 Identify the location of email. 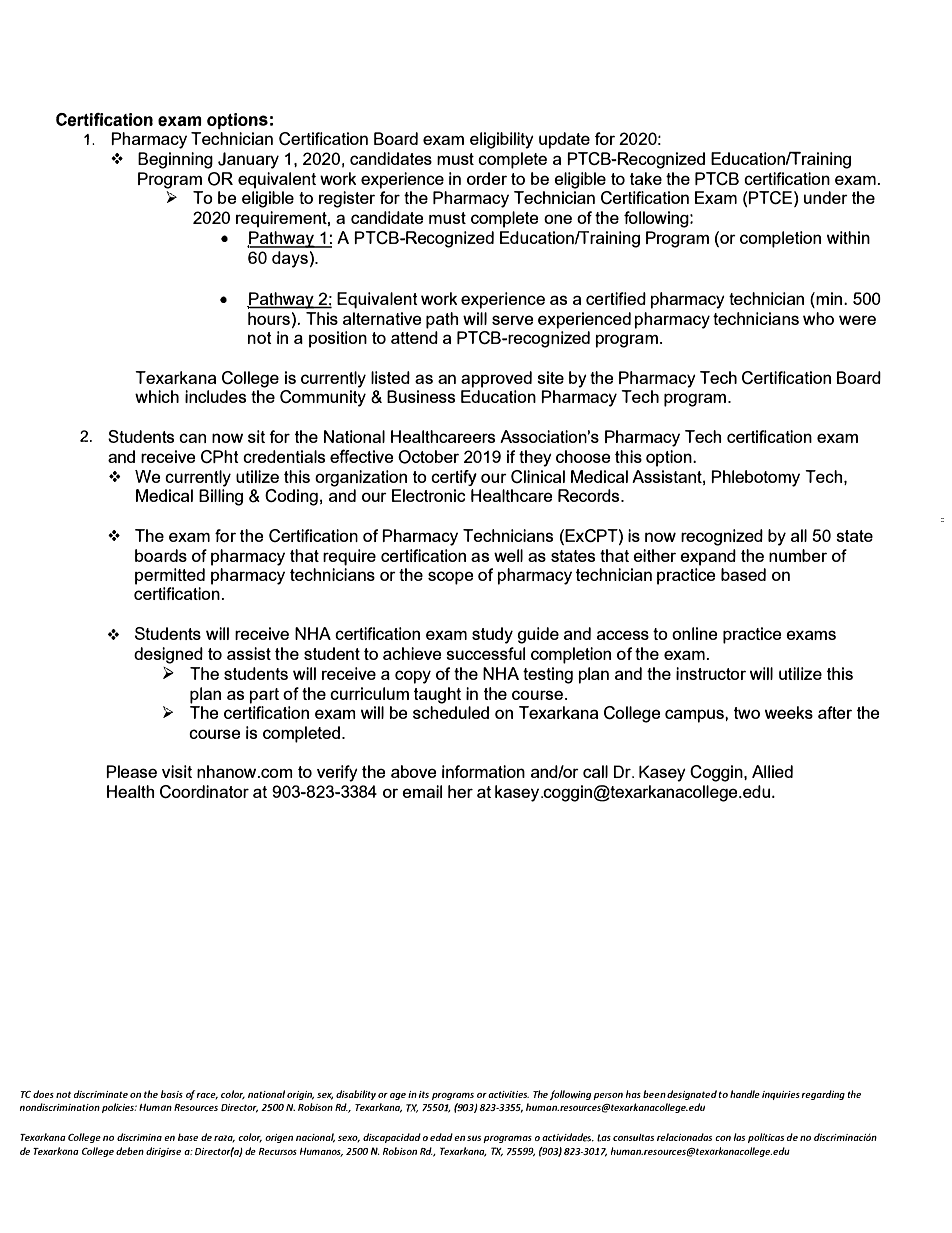
(422, 791).
